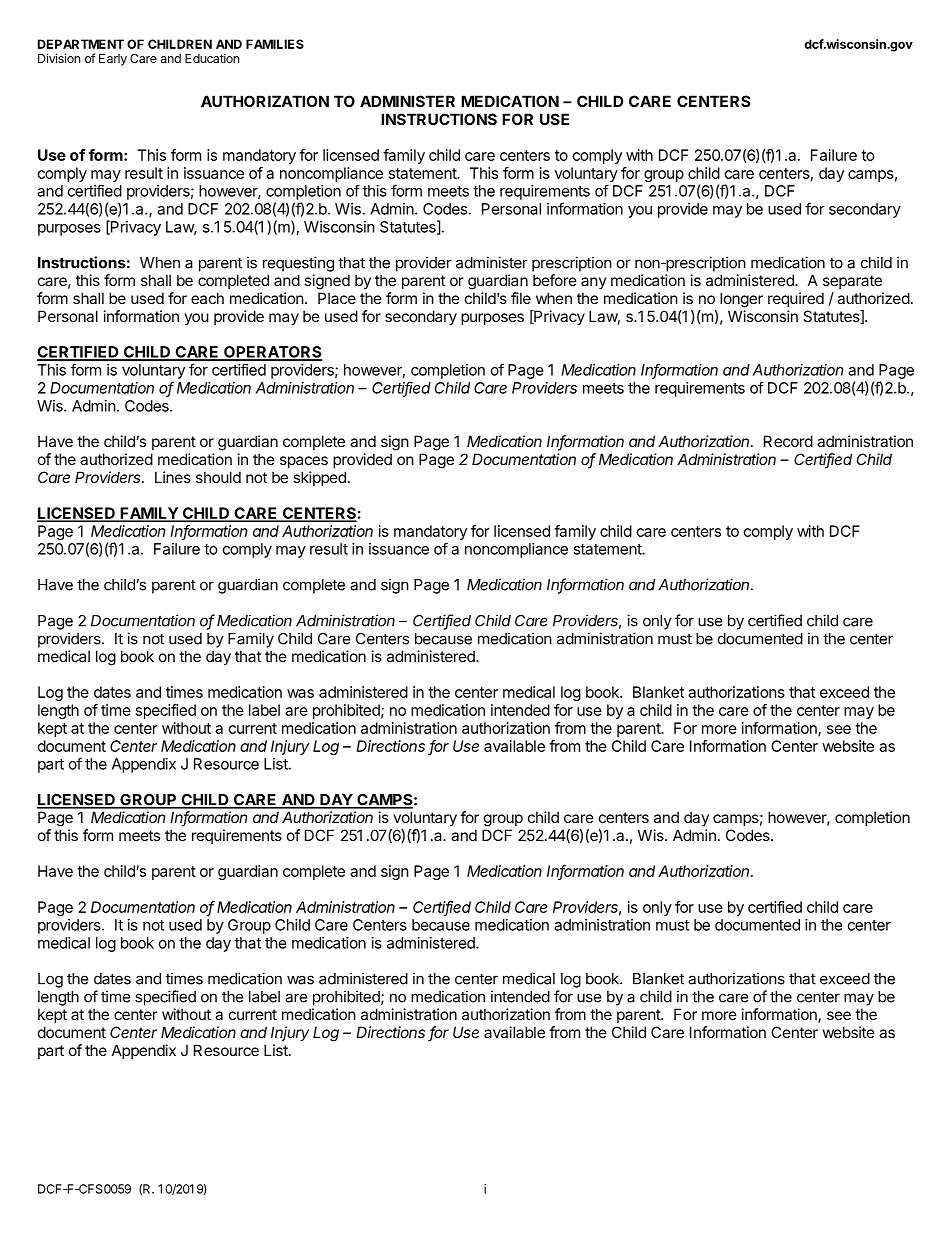  I want to click on Education, so click(212, 58).
